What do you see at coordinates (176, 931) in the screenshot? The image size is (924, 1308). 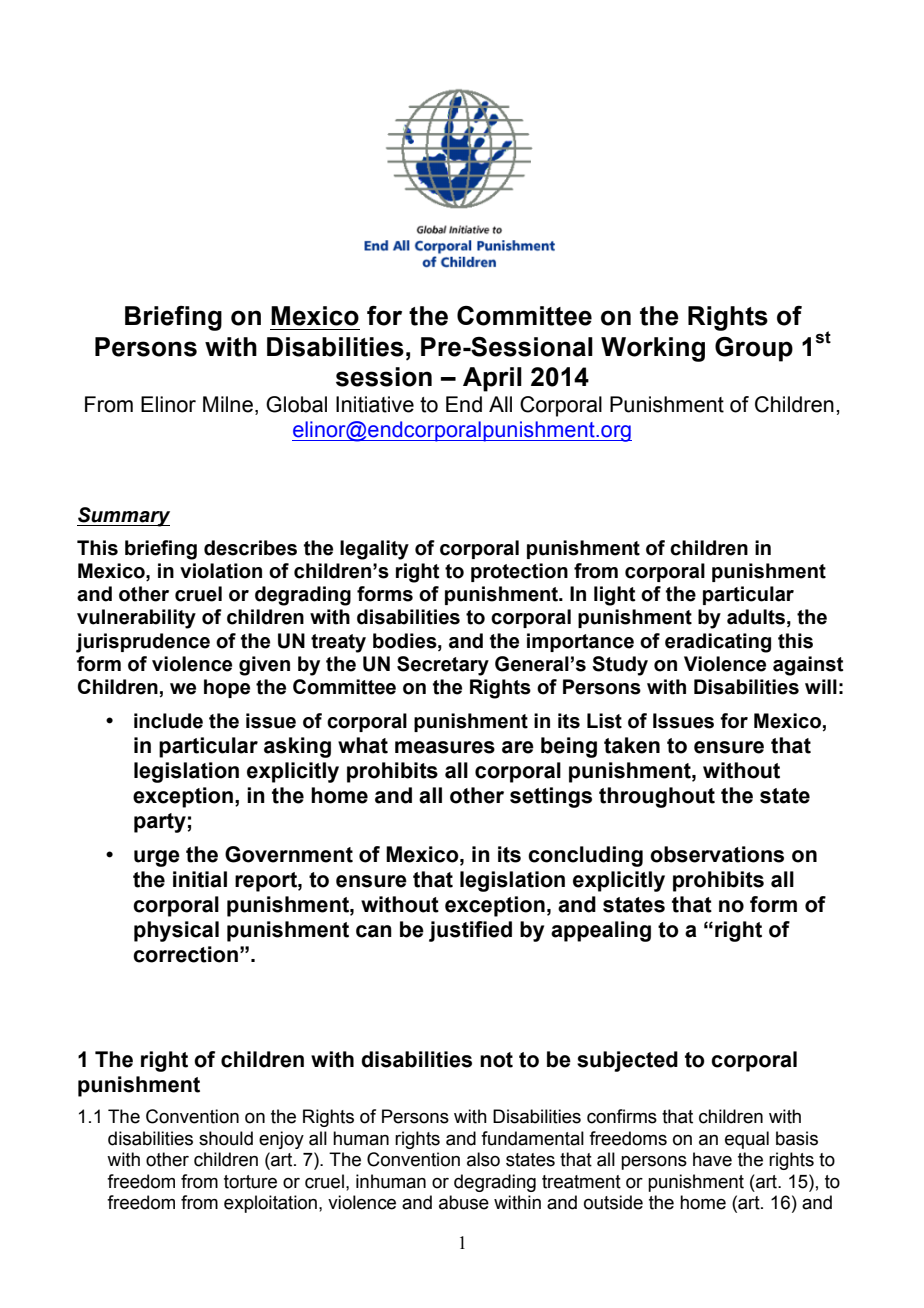 I see `physical` at bounding box center [176, 931].
